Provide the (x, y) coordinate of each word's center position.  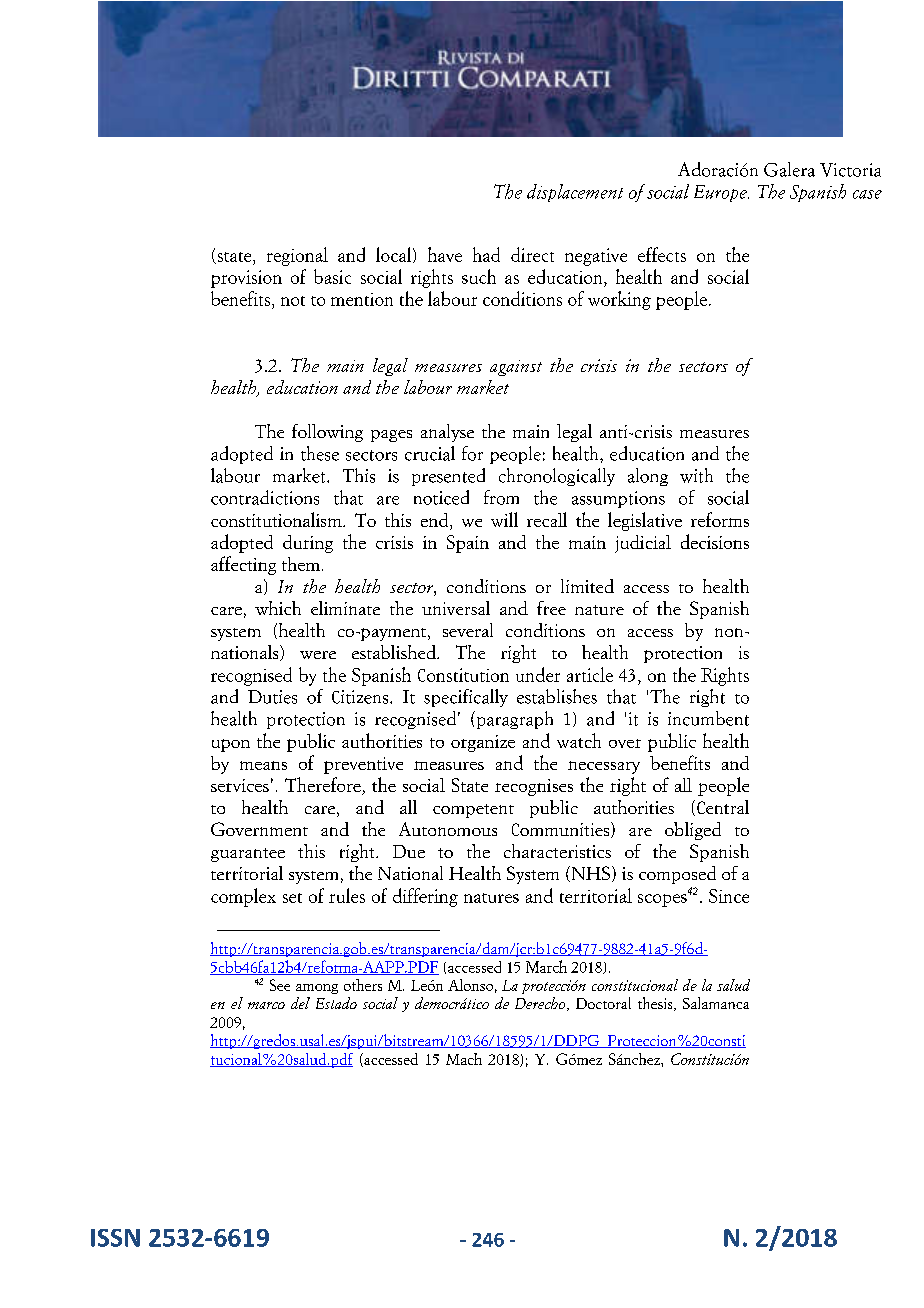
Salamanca (716, 1003)
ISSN (115, 1238)
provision (246, 279)
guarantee (248, 855)
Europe (721, 193)
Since (729, 896)
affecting (243, 565)
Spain (468, 544)
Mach (464, 1059)
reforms (720, 519)
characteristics (557, 851)
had (486, 254)
